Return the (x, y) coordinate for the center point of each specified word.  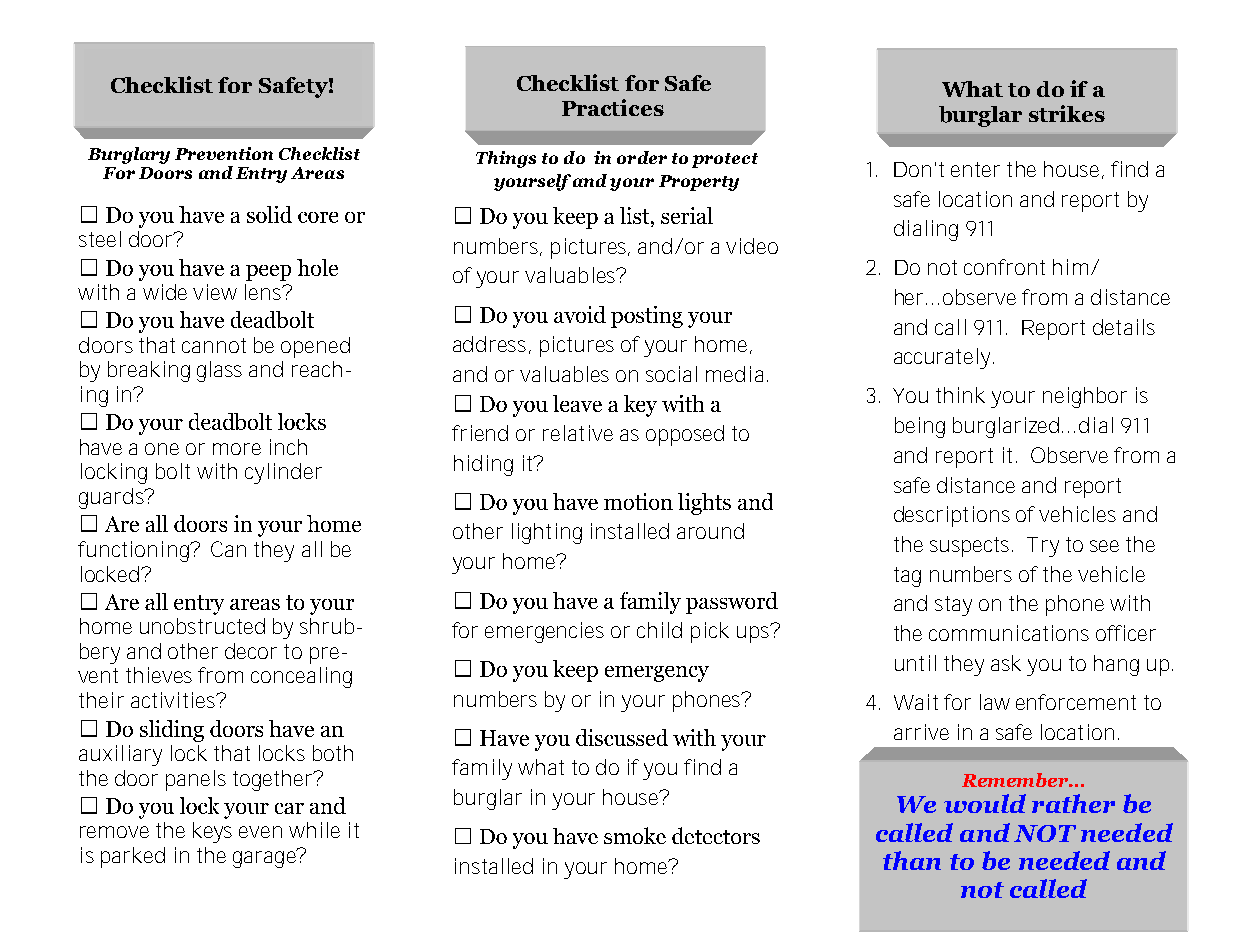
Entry (261, 175)
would (985, 803)
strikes (1067, 113)
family (482, 769)
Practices (613, 107)
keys (212, 832)
